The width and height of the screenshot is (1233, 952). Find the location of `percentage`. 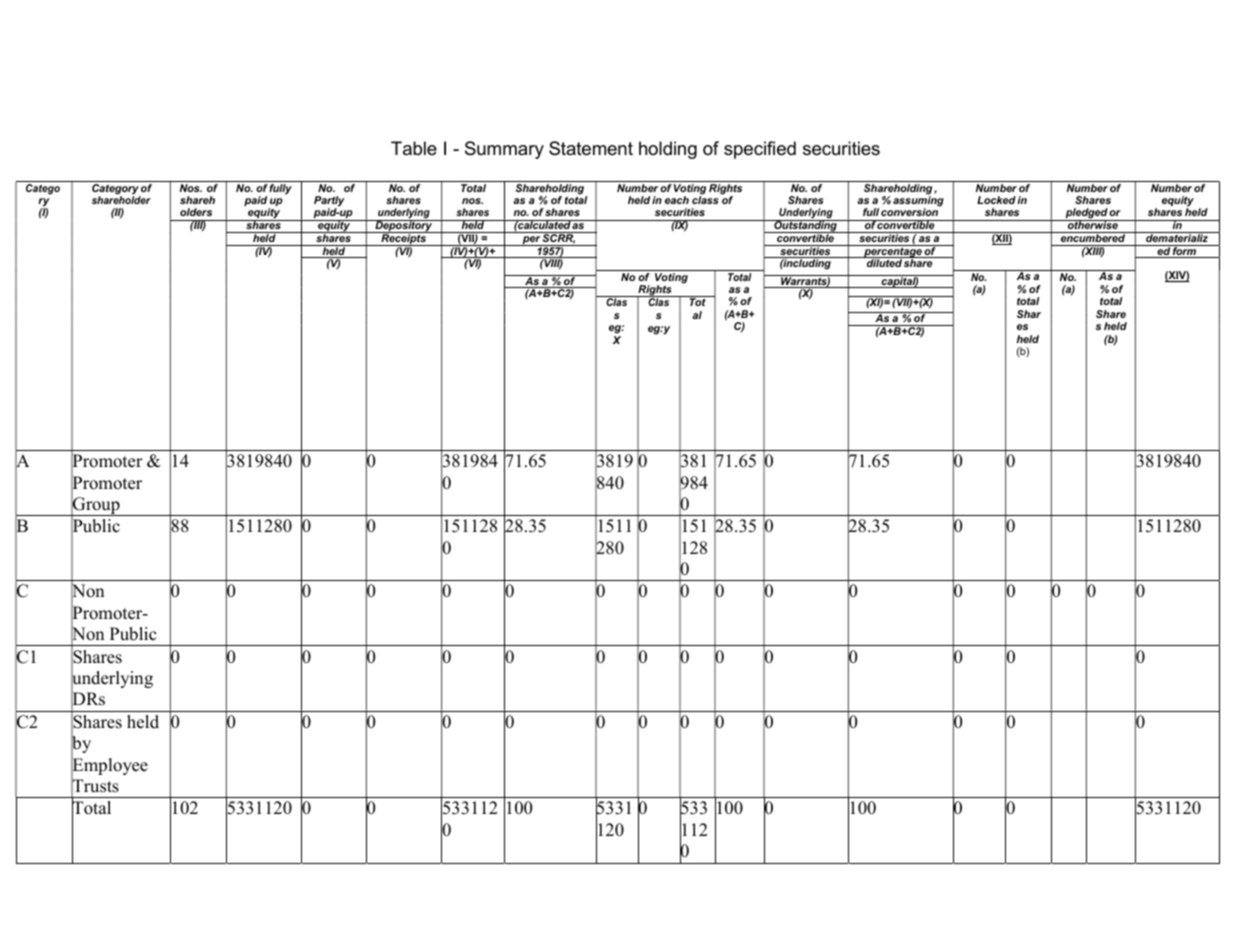

percentage is located at coordinates (893, 252).
